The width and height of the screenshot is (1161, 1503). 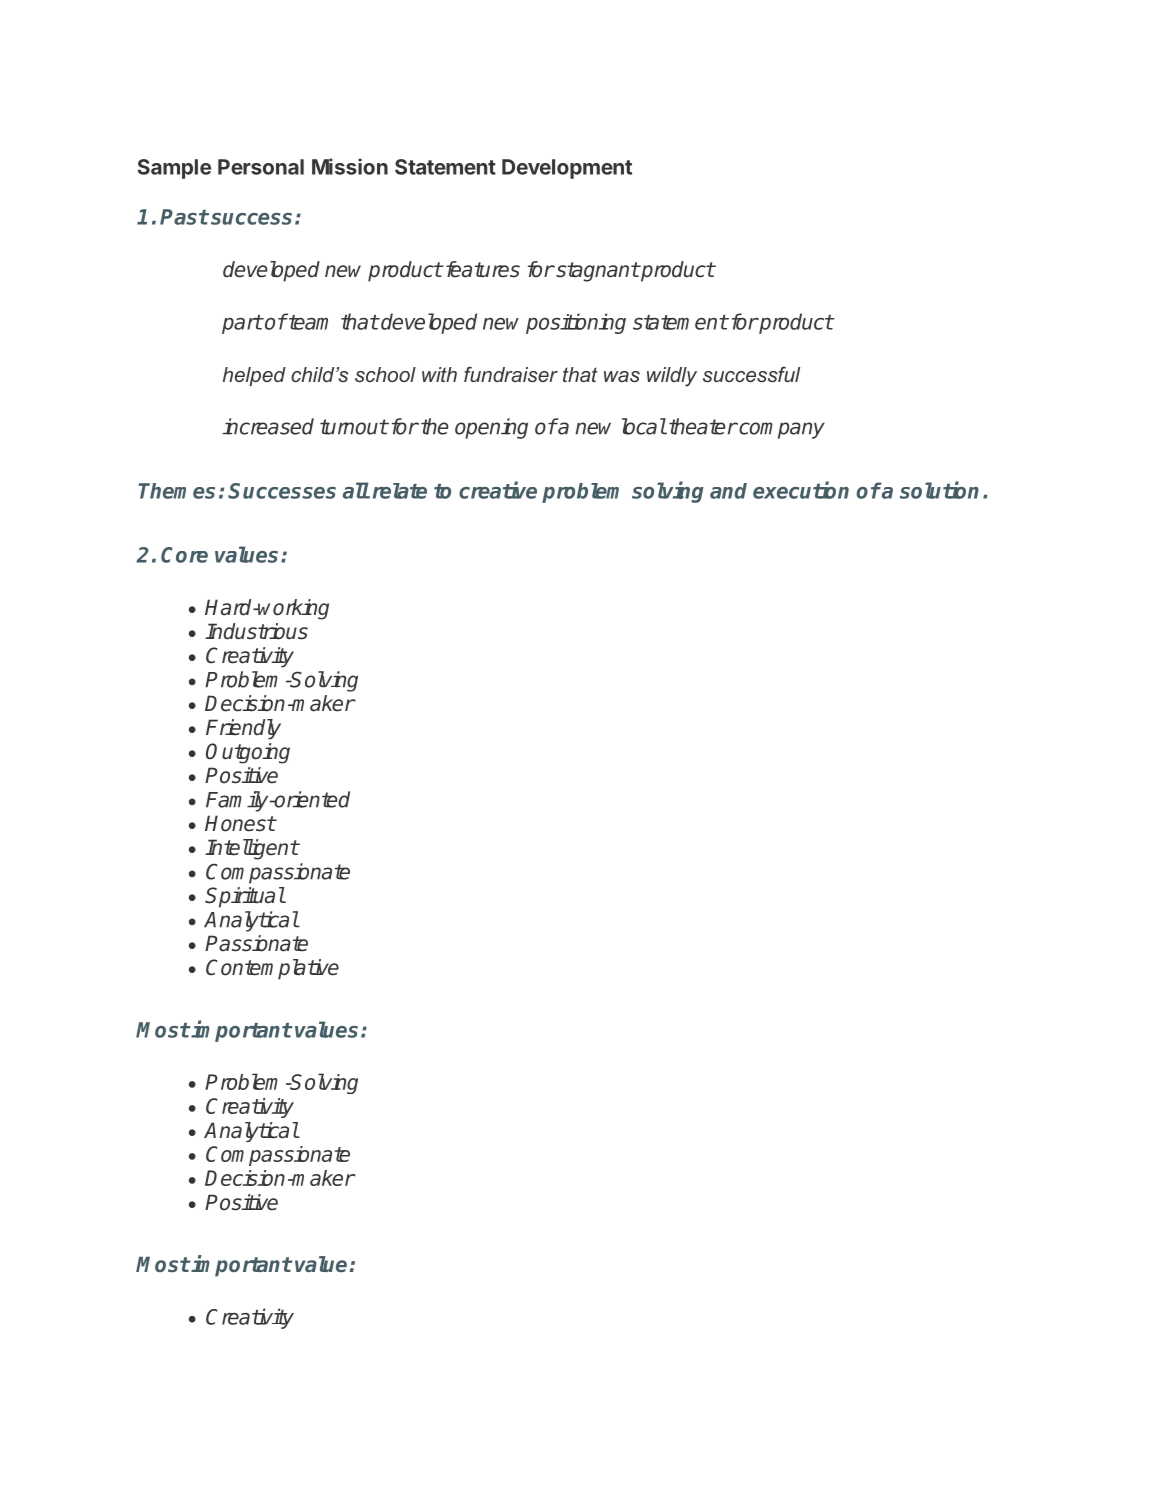 I want to click on creative, so click(x=498, y=490).
